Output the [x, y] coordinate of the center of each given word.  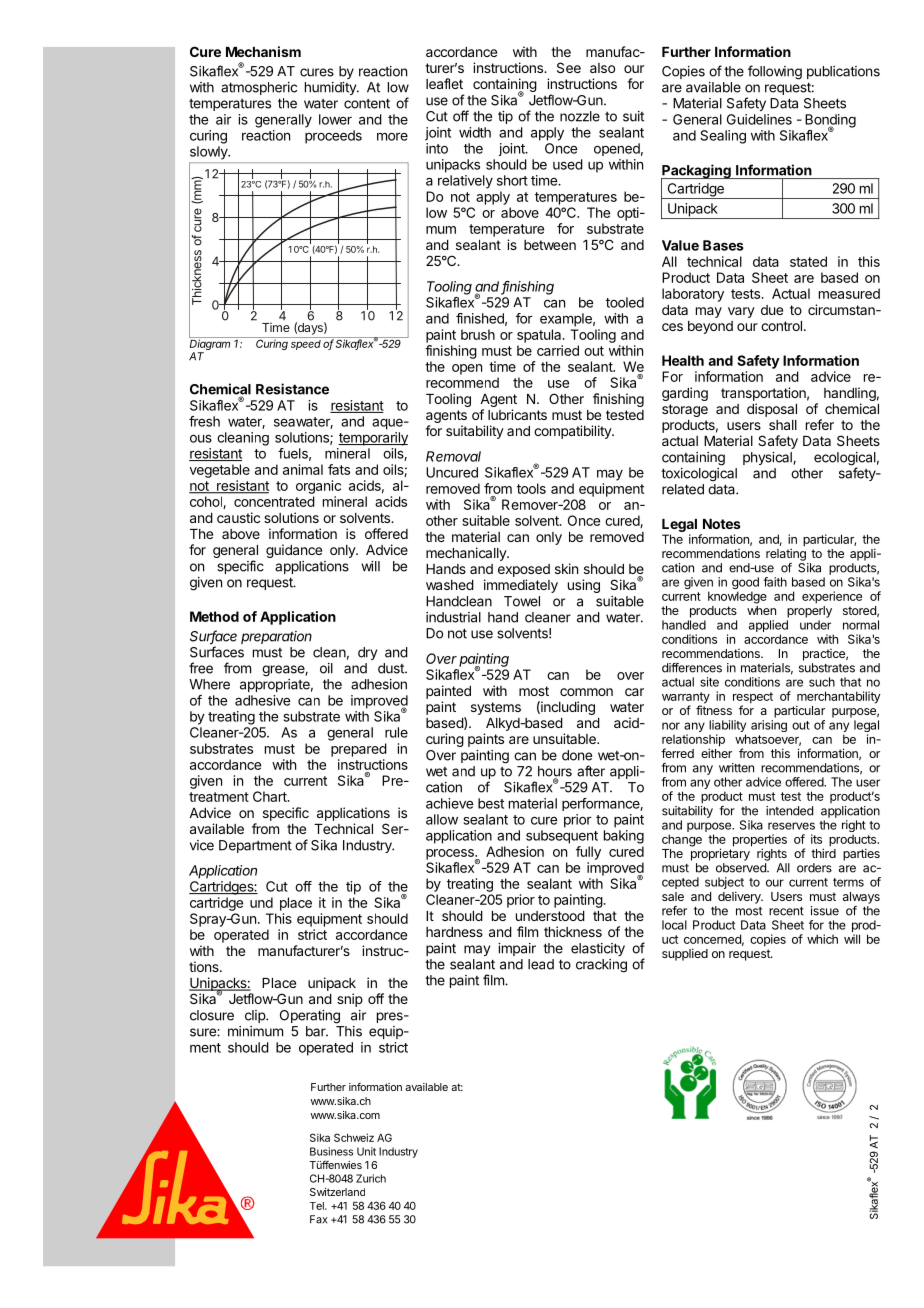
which [822, 939]
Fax [318, 1219]
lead [541, 964]
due [772, 310]
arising [769, 726]
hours [555, 772]
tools [531, 488]
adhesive [262, 700]
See [569, 67]
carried [558, 350]
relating [786, 554]
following [775, 72]
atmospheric [259, 88]
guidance [294, 551]
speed [306, 345]
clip [256, 1016]
